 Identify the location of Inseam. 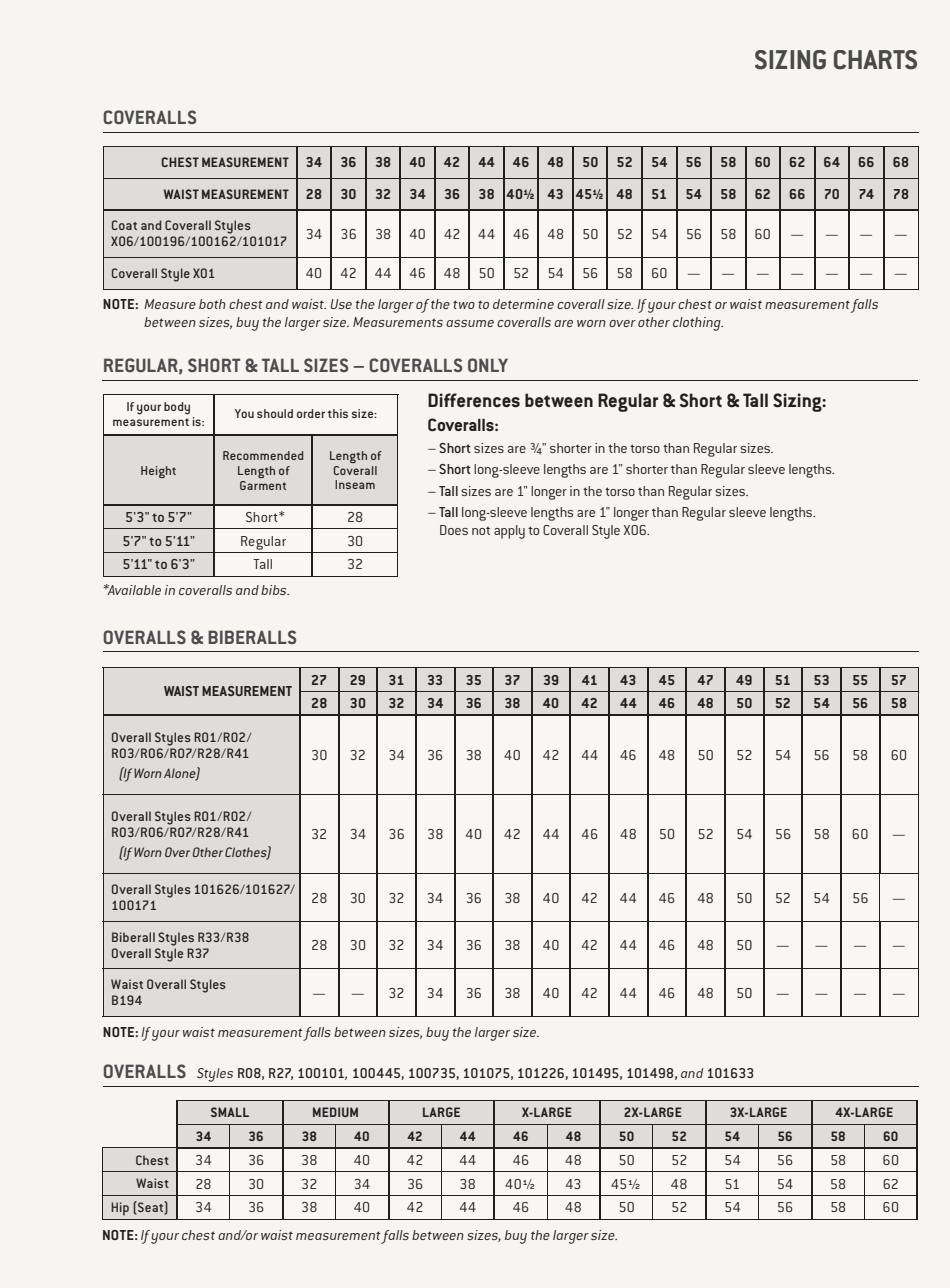
(355, 484).
